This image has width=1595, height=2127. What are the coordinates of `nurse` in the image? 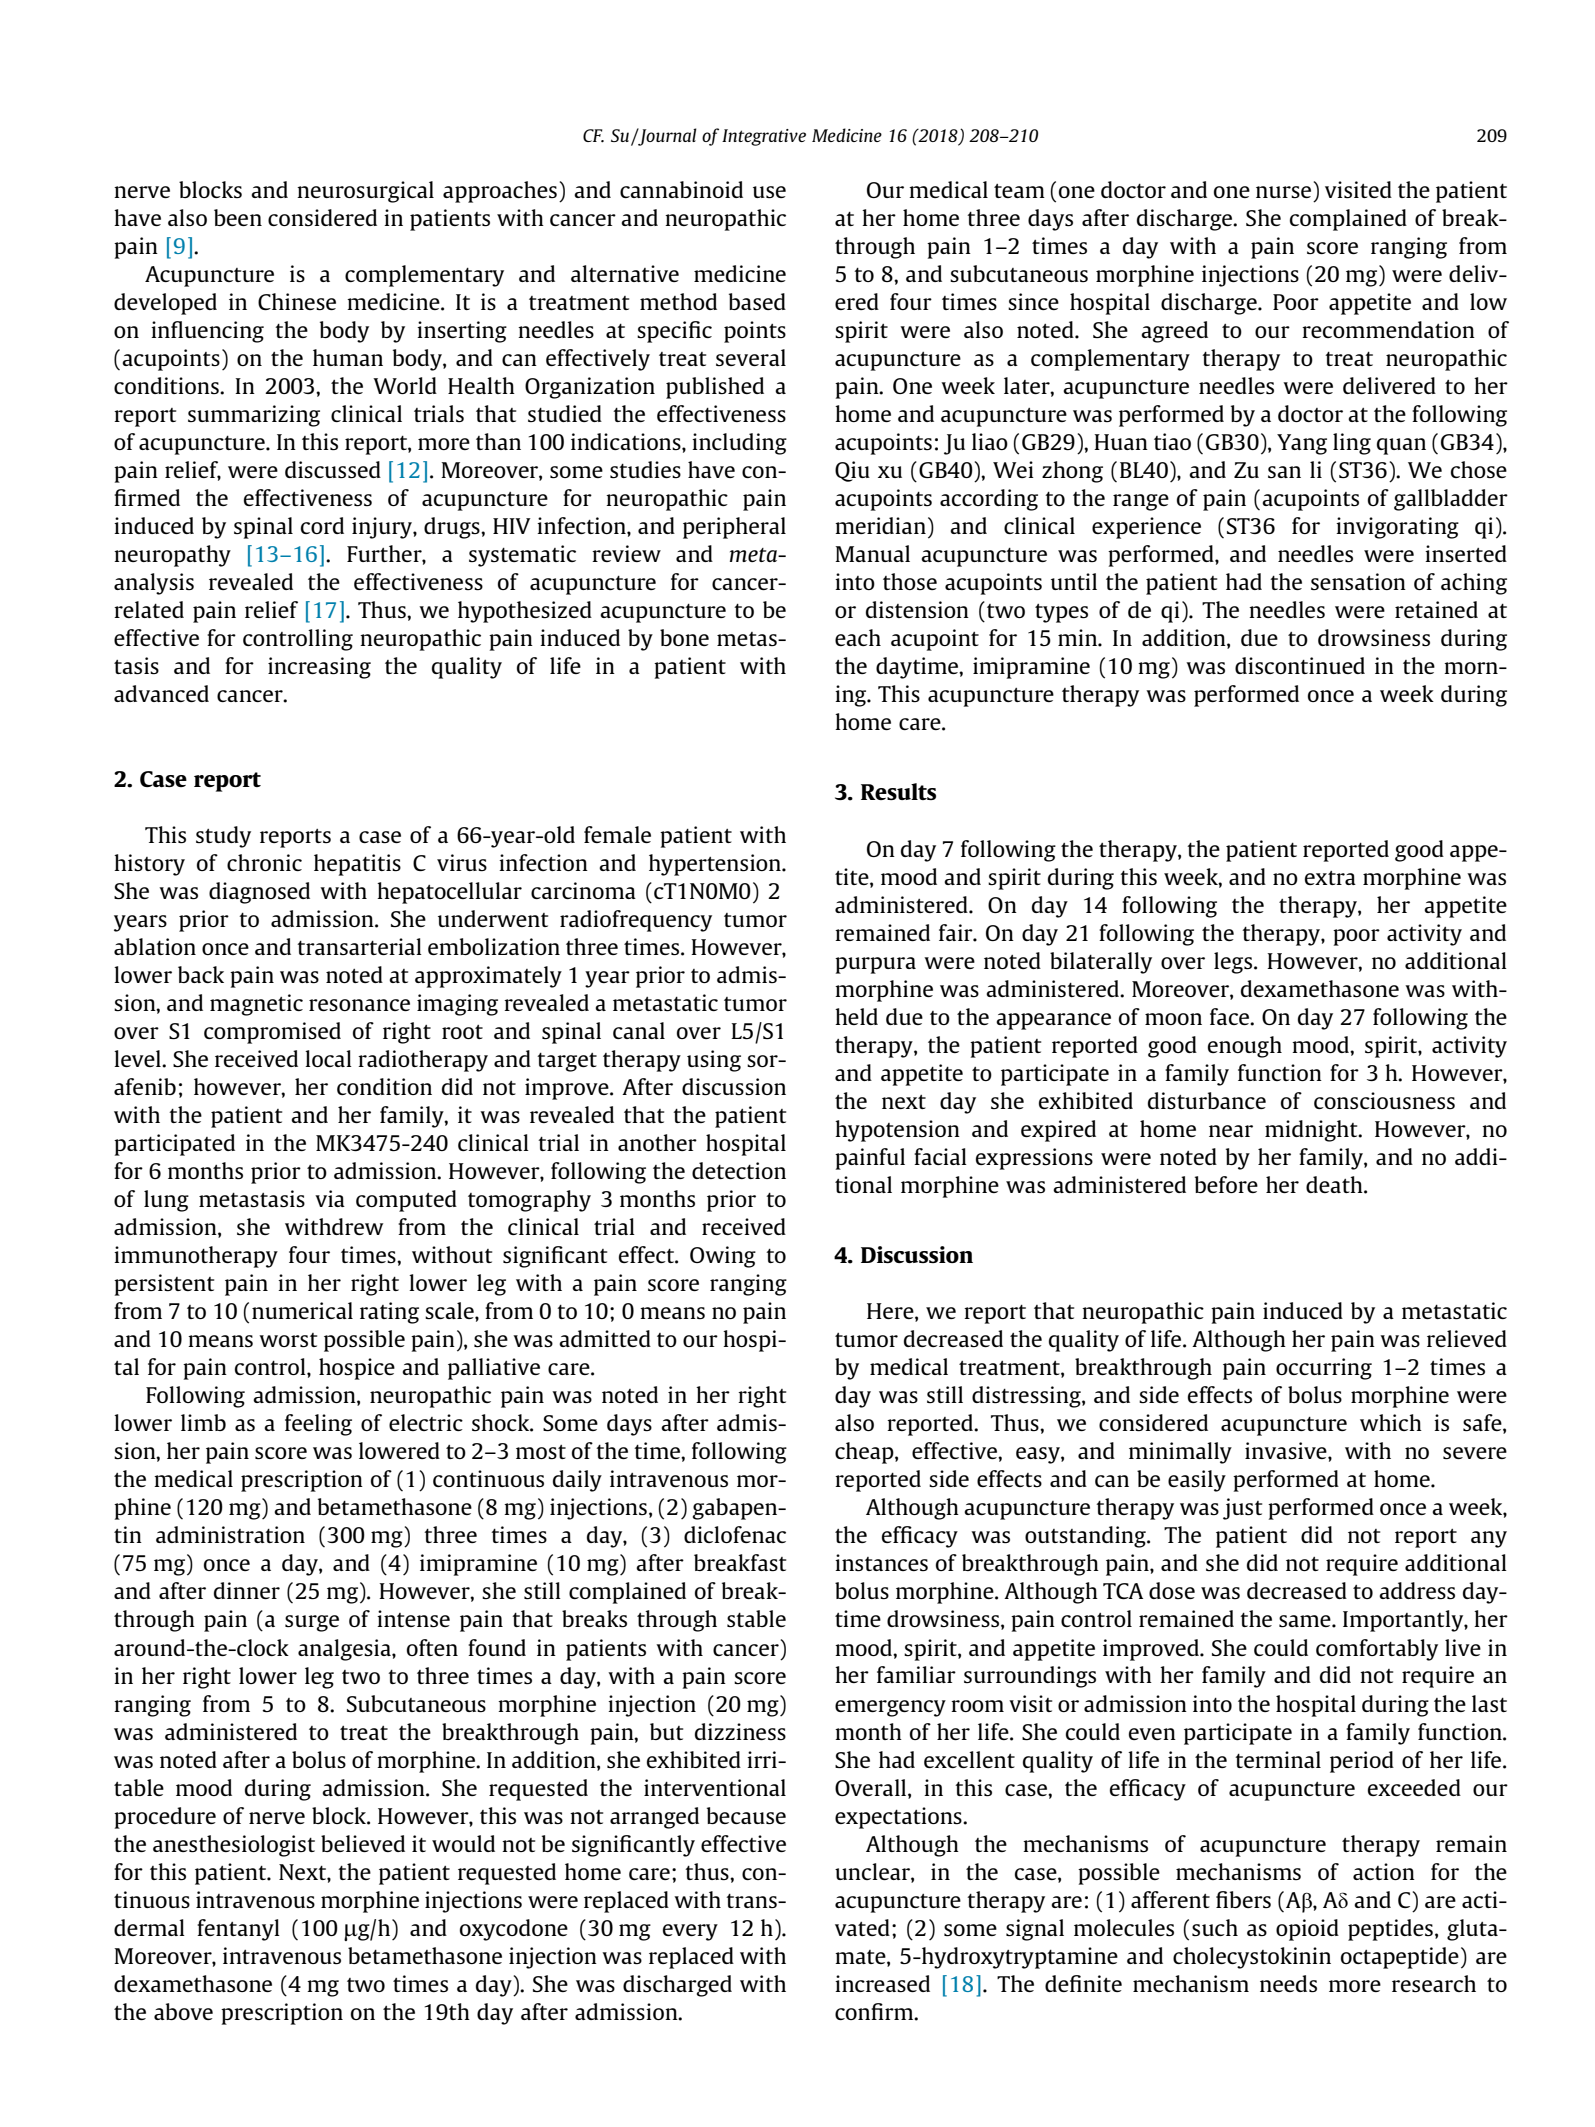 It's located at (1283, 192).
